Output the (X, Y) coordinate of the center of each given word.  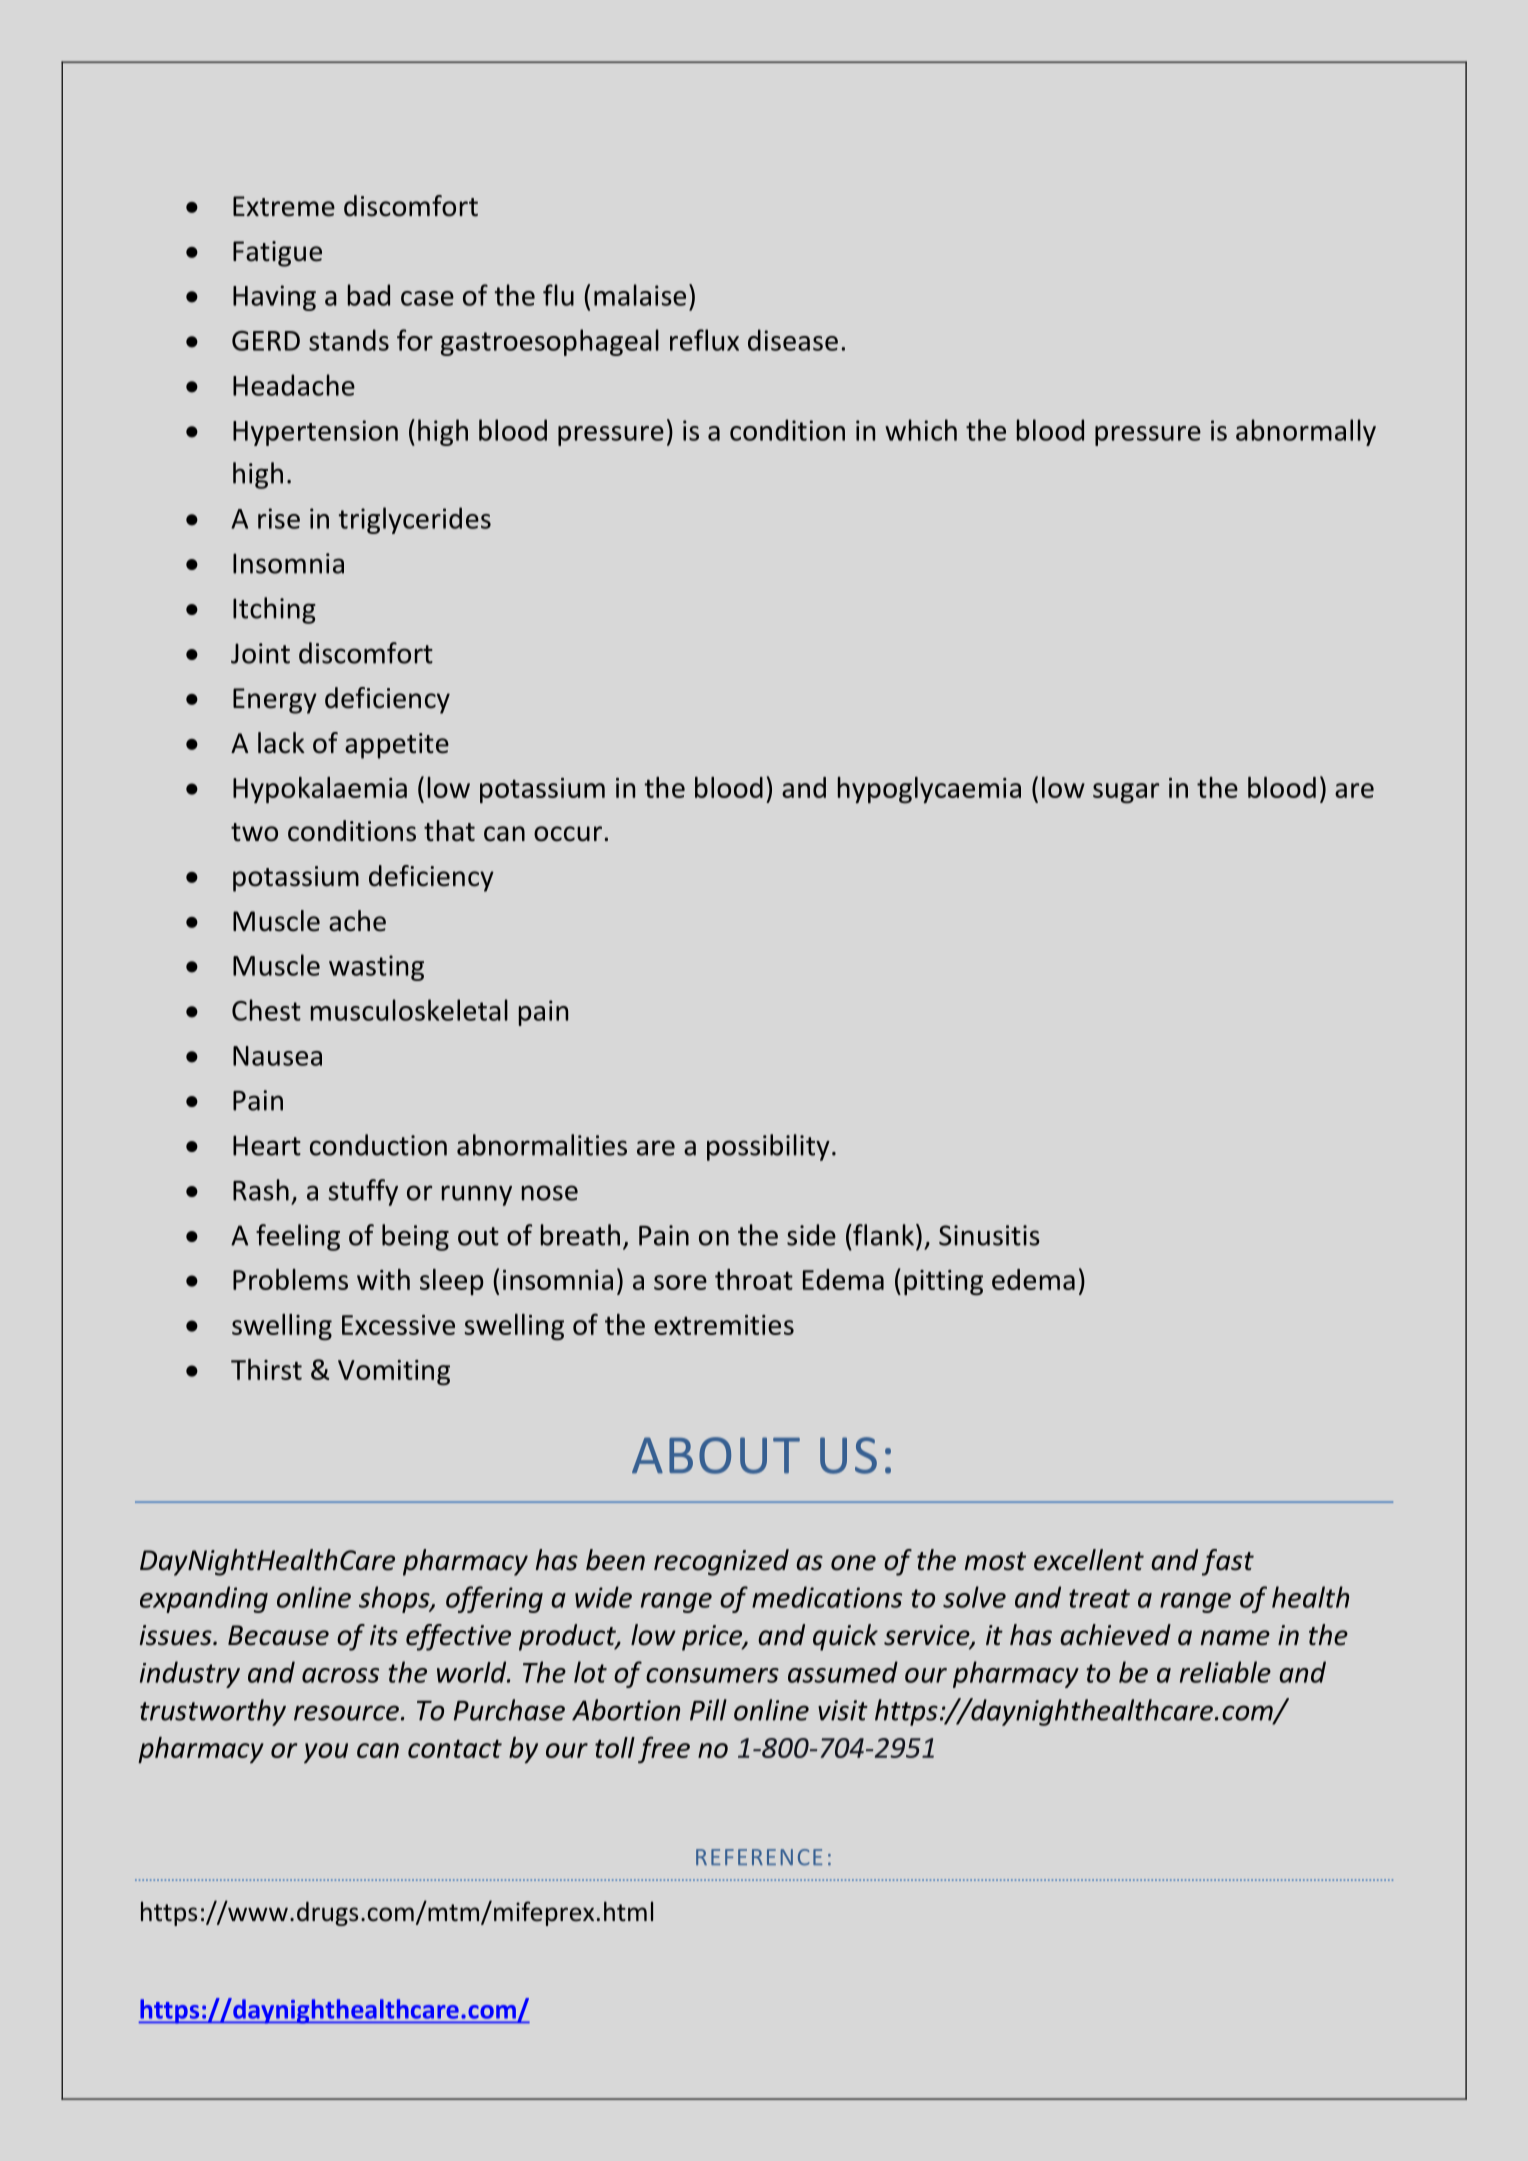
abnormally (1306, 432)
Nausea (277, 1056)
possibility (768, 1147)
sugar (1126, 793)
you (326, 1753)
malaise (640, 295)
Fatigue (277, 254)
